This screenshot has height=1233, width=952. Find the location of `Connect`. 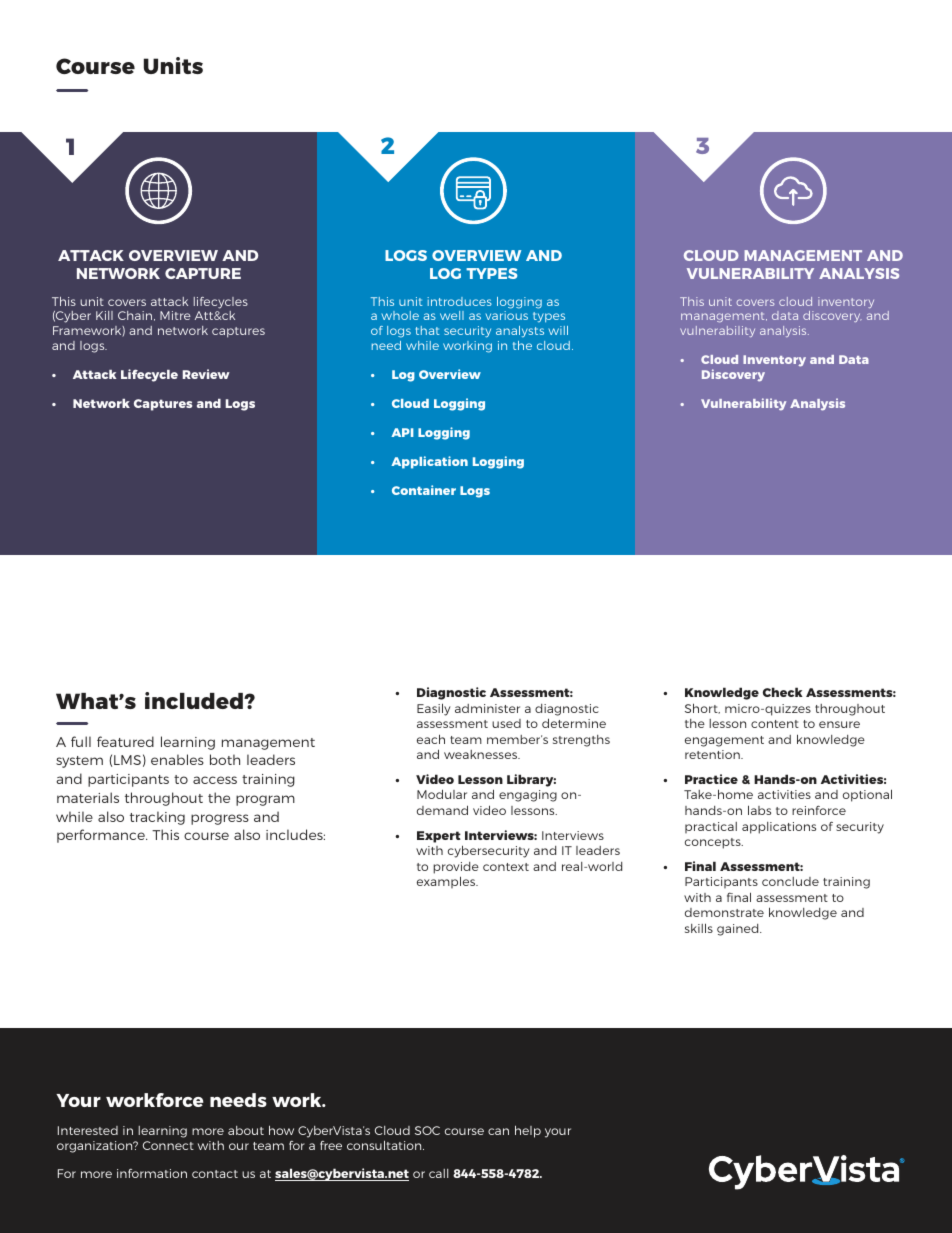

Connect is located at coordinates (168, 1145).
